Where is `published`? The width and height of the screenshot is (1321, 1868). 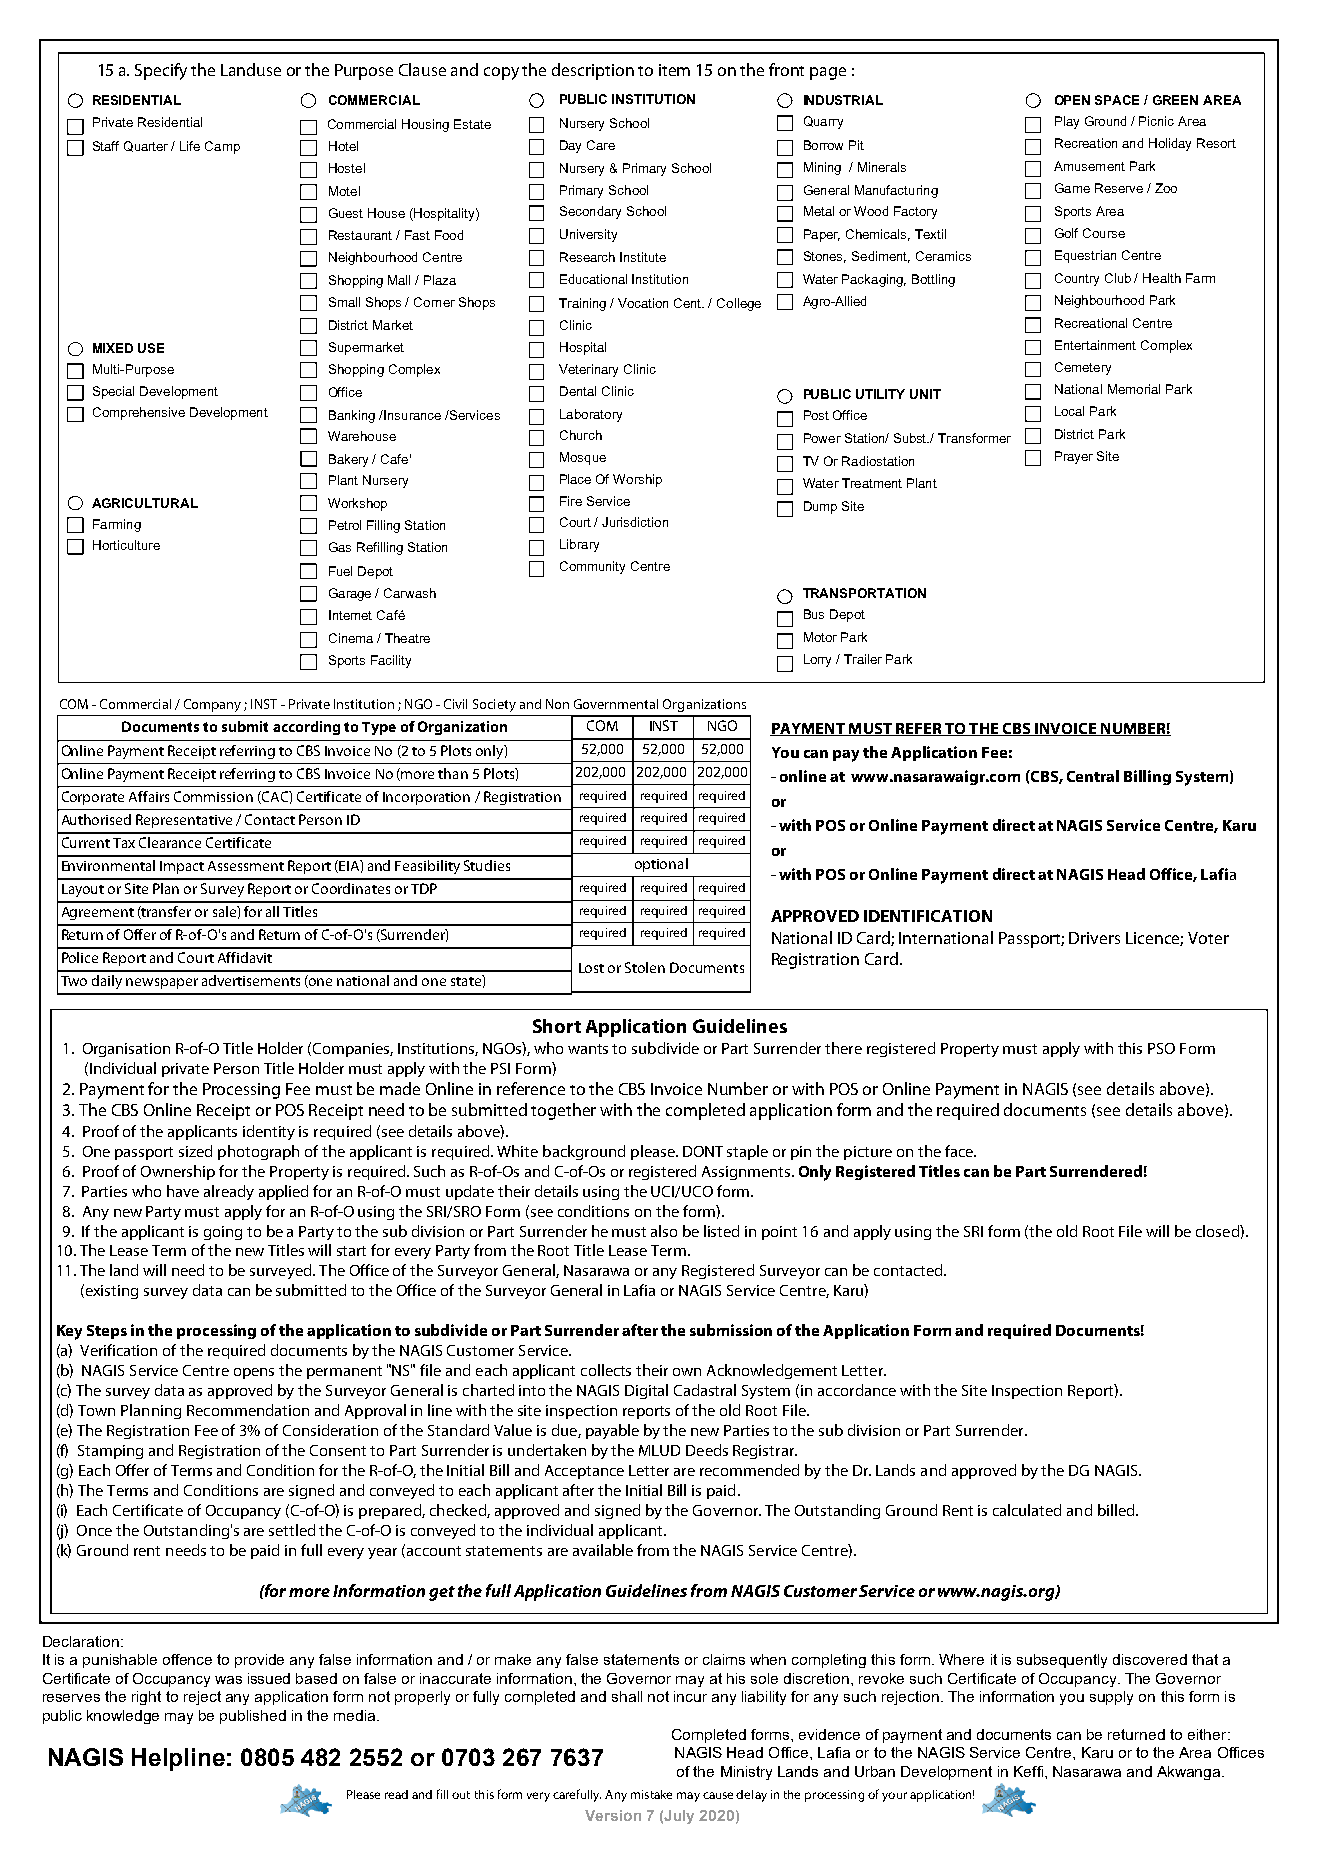
published is located at coordinates (253, 1717).
